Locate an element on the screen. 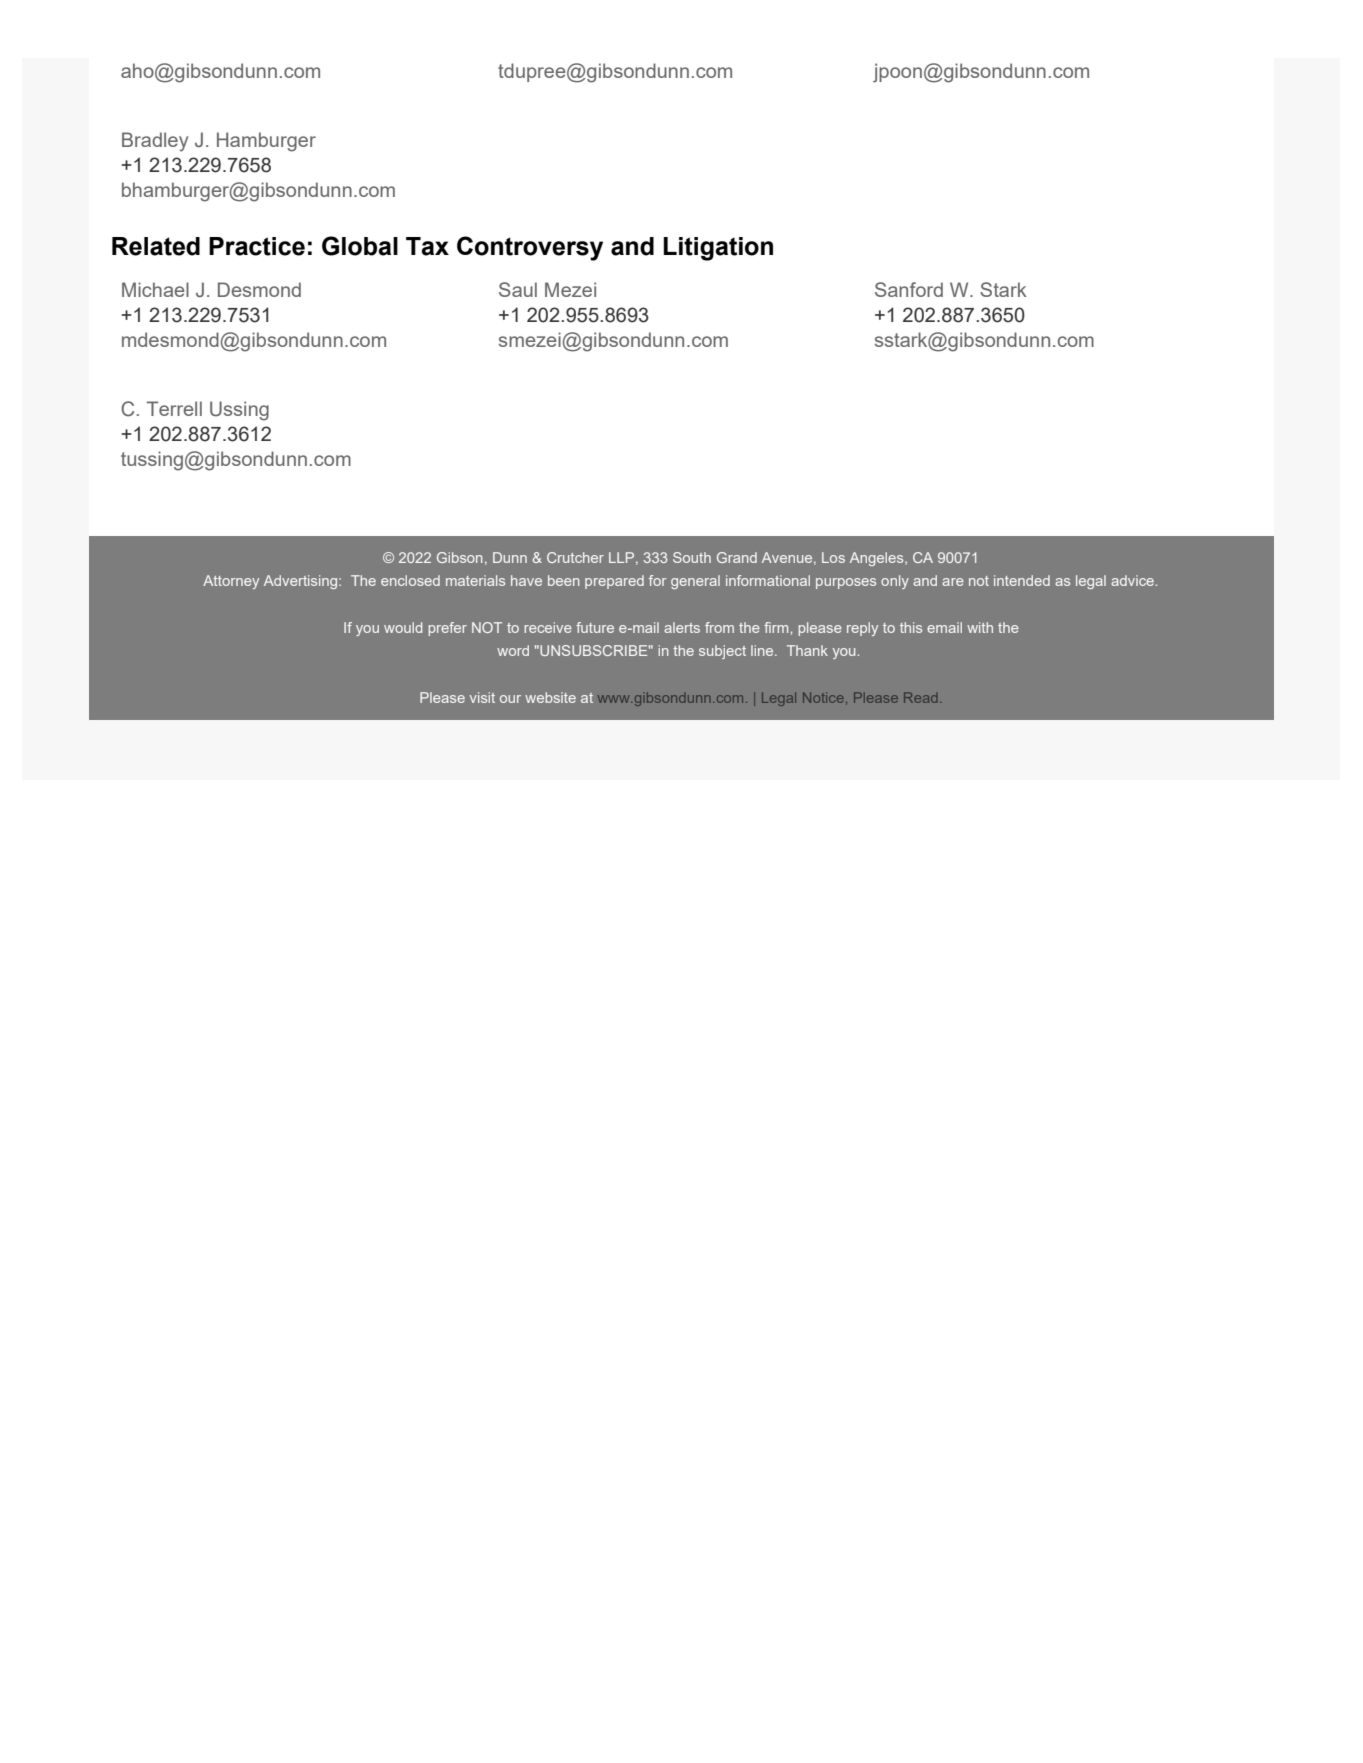 Image resolution: width=1363 pixels, height=1763 pixels. Saul is located at coordinates (518, 289).
